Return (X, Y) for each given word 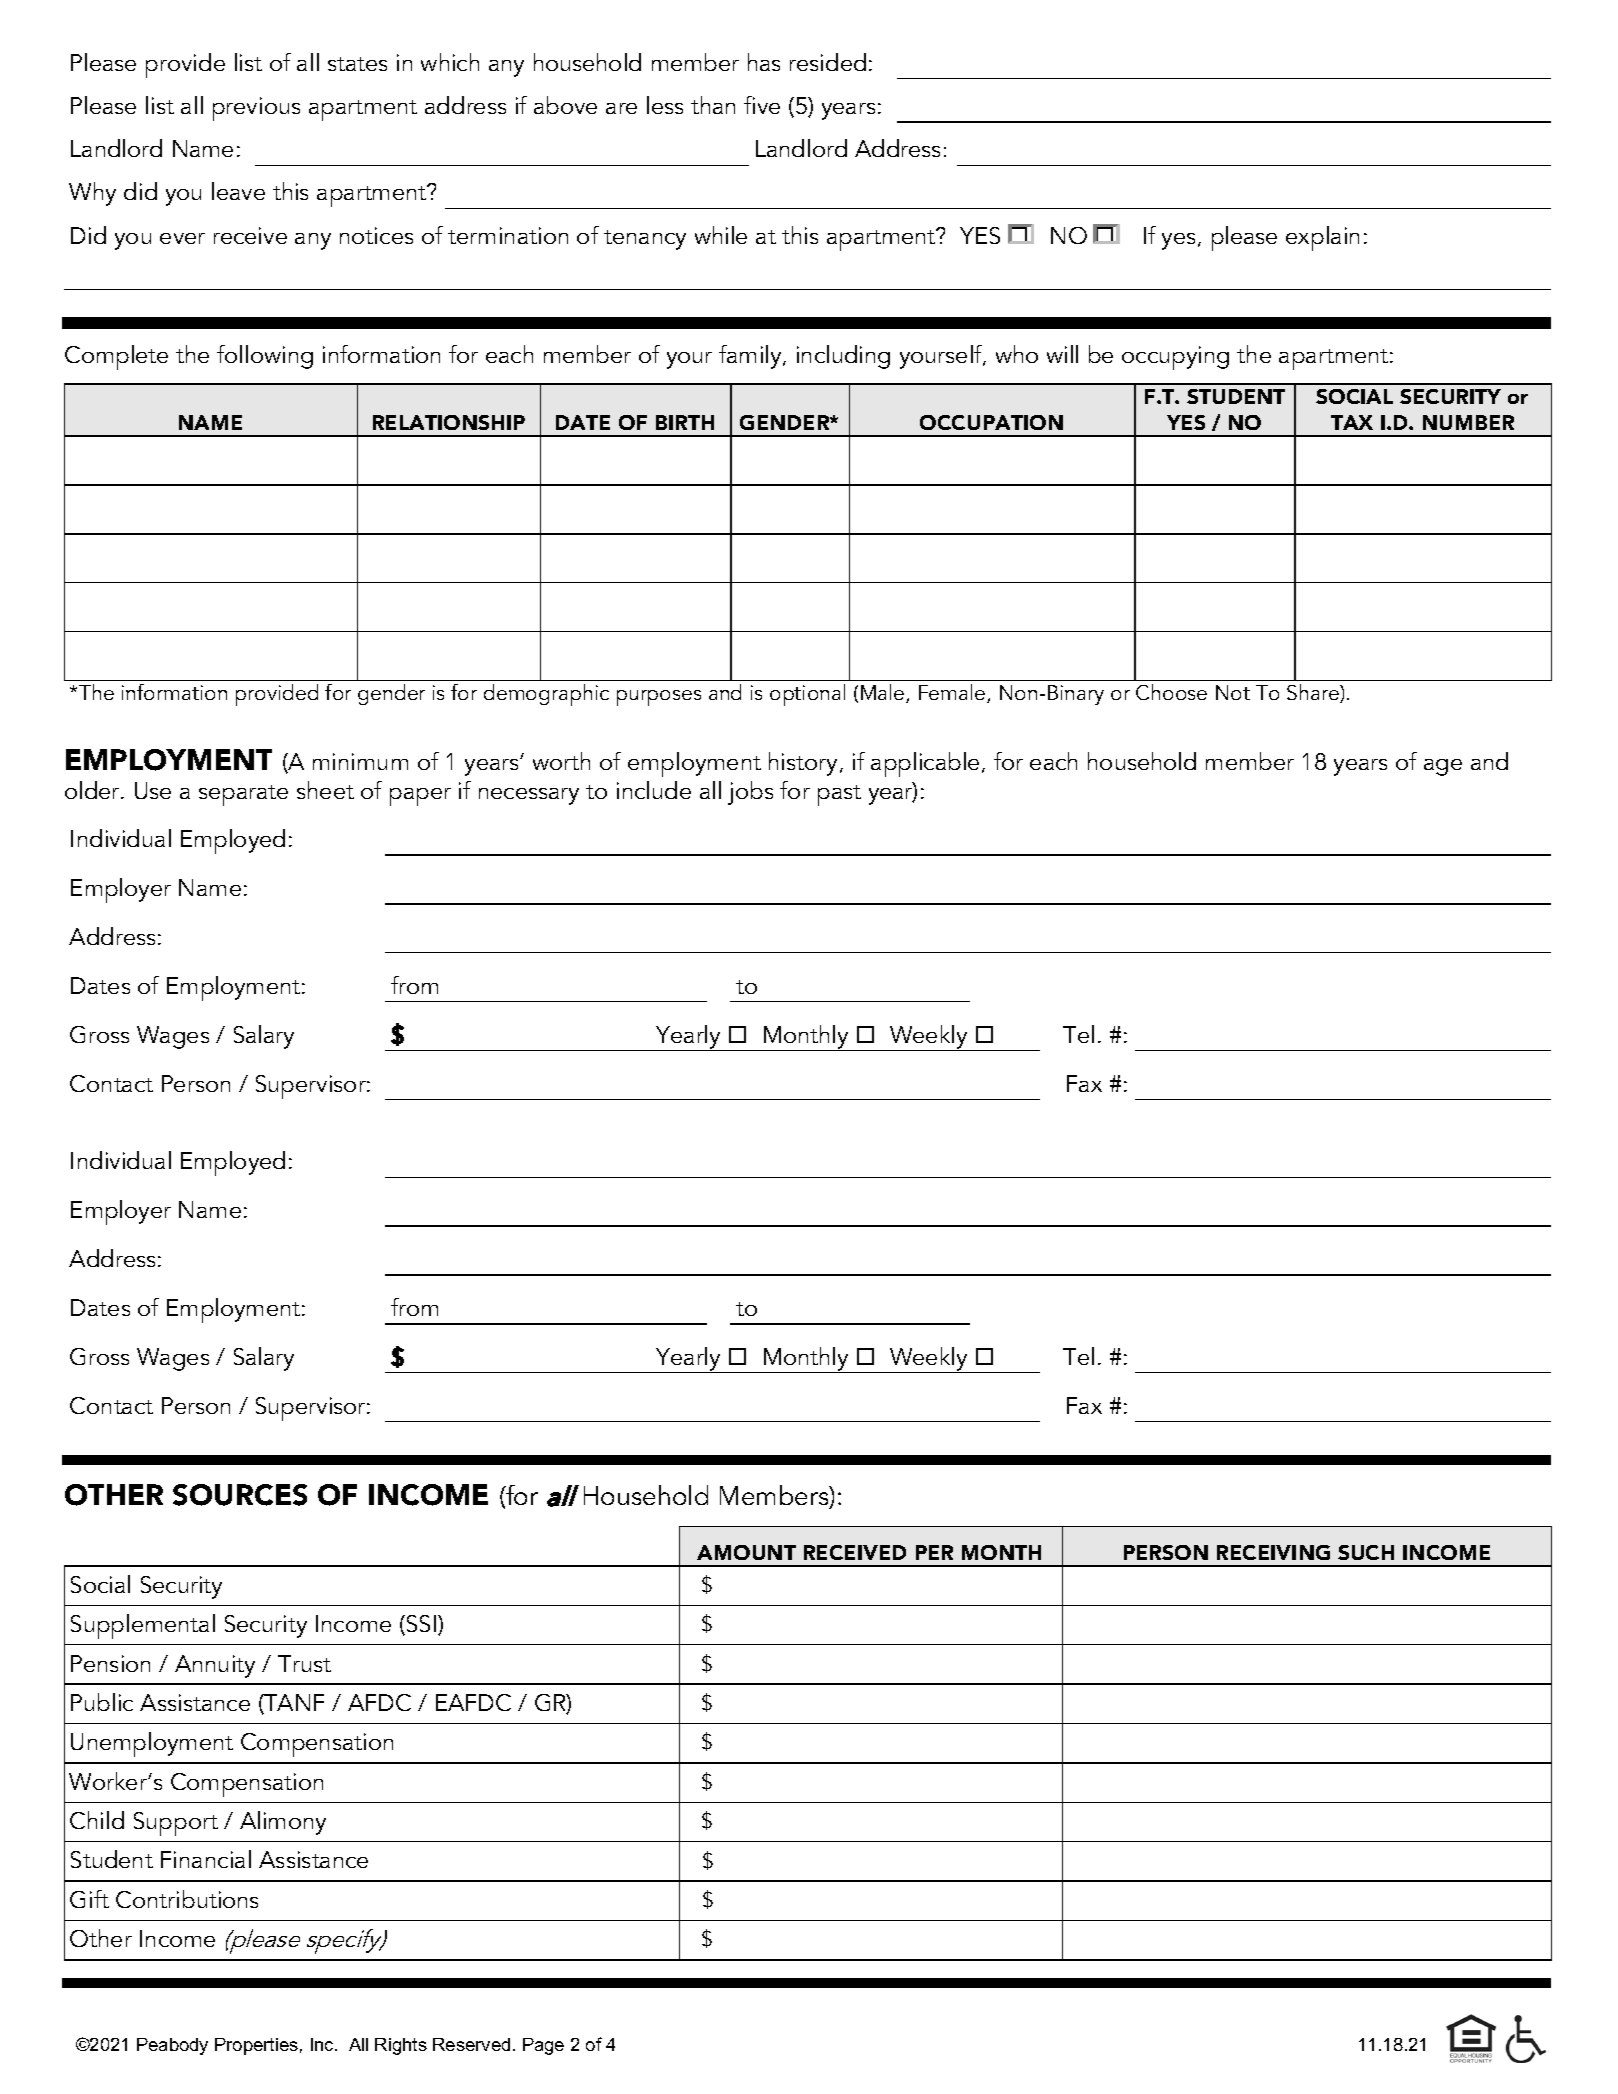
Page (543, 2046)
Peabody (172, 2046)
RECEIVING (1273, 1552)
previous (256, 109)
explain (1322, 238)
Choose (1171, 692)
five (762, 105)
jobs (750, 793)
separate (243, 795)
